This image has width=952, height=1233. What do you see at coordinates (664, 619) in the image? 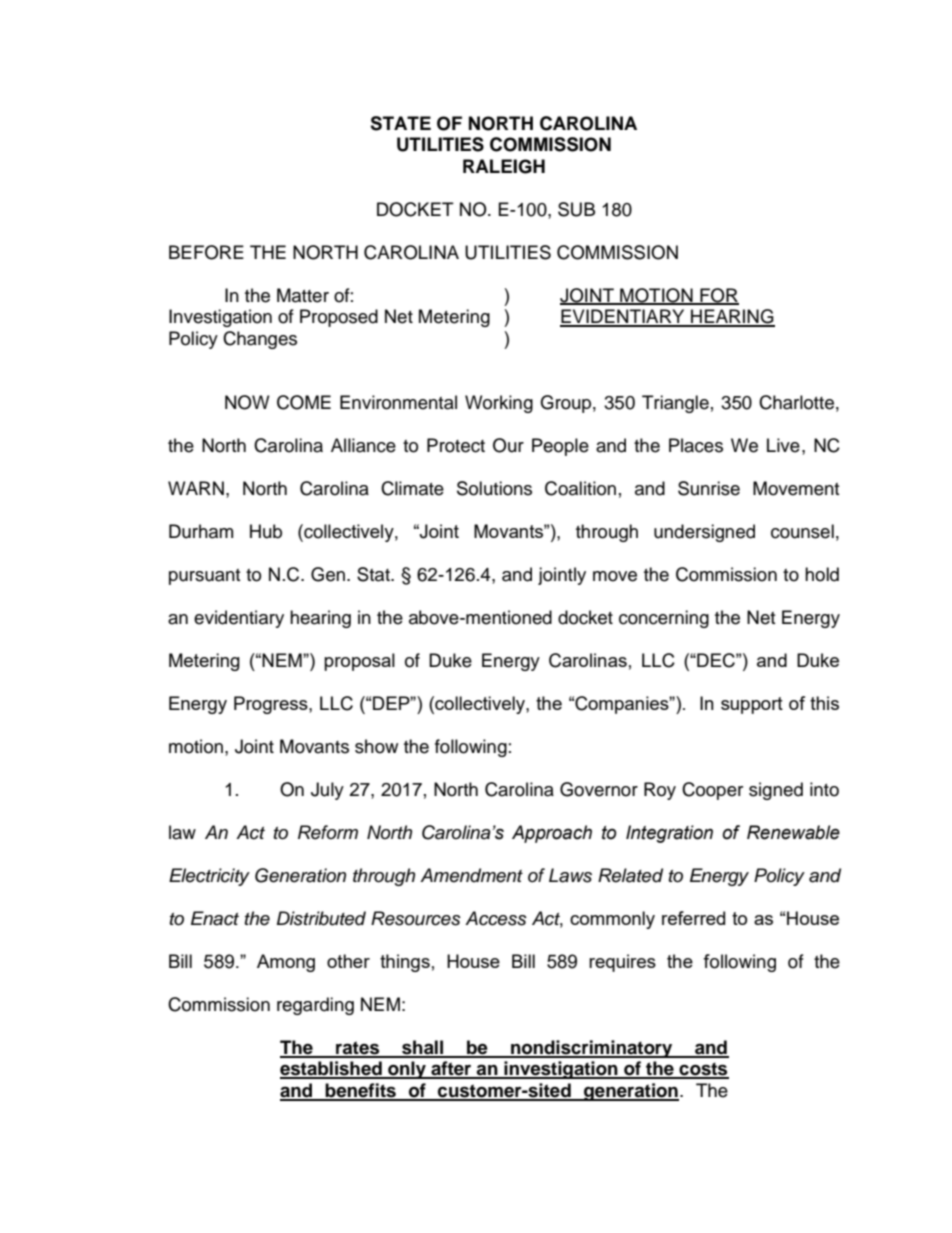
I see `concerning` at bounding box center [664, 619].
